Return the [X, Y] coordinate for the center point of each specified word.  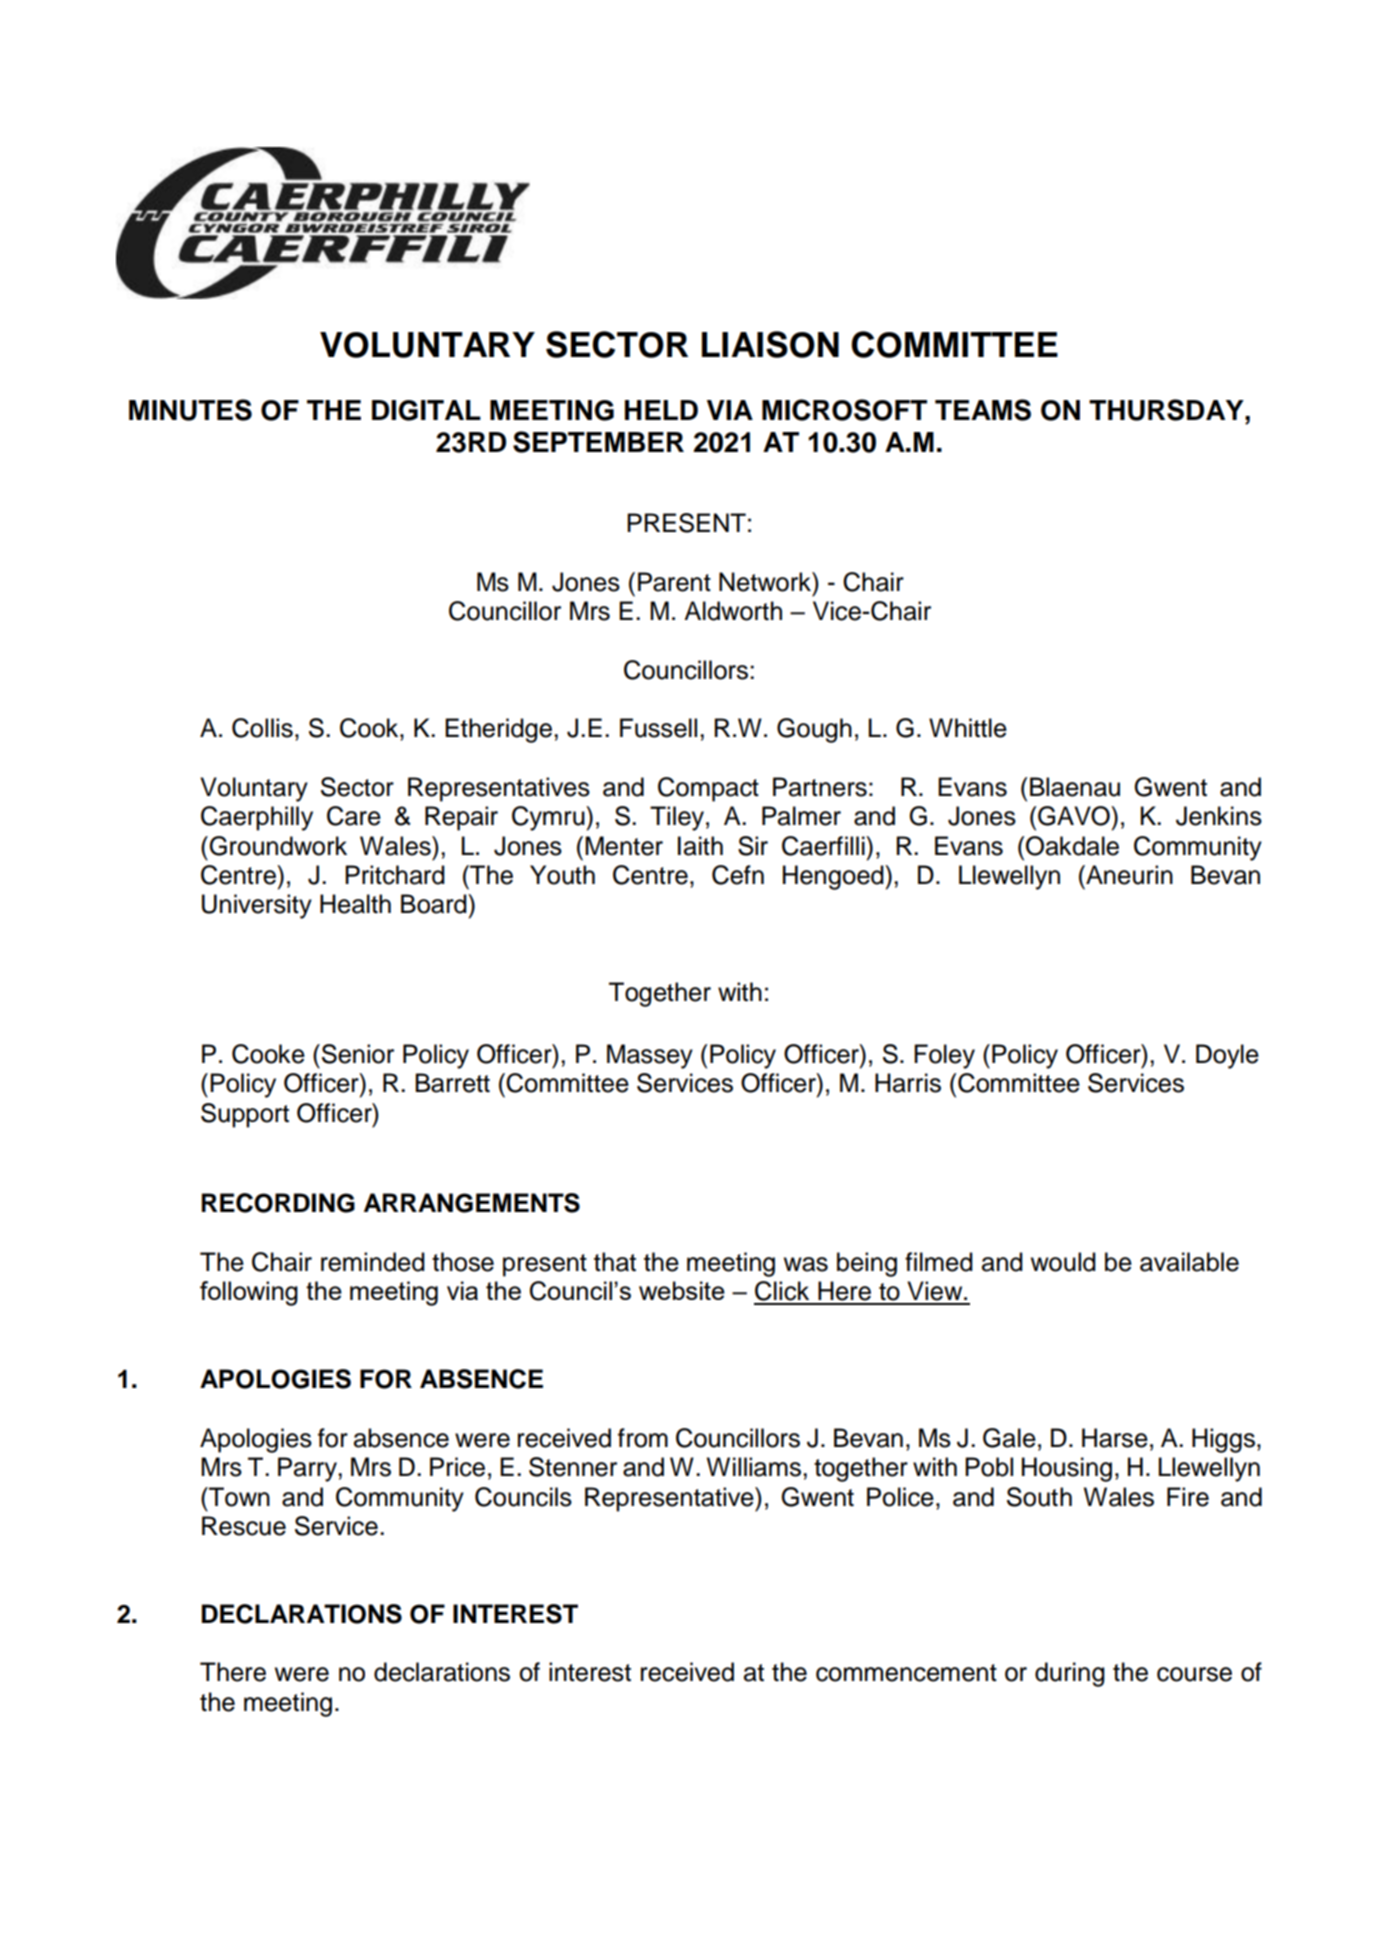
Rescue [244, 1526]
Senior [358, 1054]
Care [354, 816]
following [249, 1293]
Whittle [968, 728]
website [682, 1290]
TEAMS [983, 410]
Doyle [1227, 1056]
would [1063, 1262]
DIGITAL [426, 410]
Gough [814, 730]
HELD [661, 410]
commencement [906, 1673]
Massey [650, 1056]
